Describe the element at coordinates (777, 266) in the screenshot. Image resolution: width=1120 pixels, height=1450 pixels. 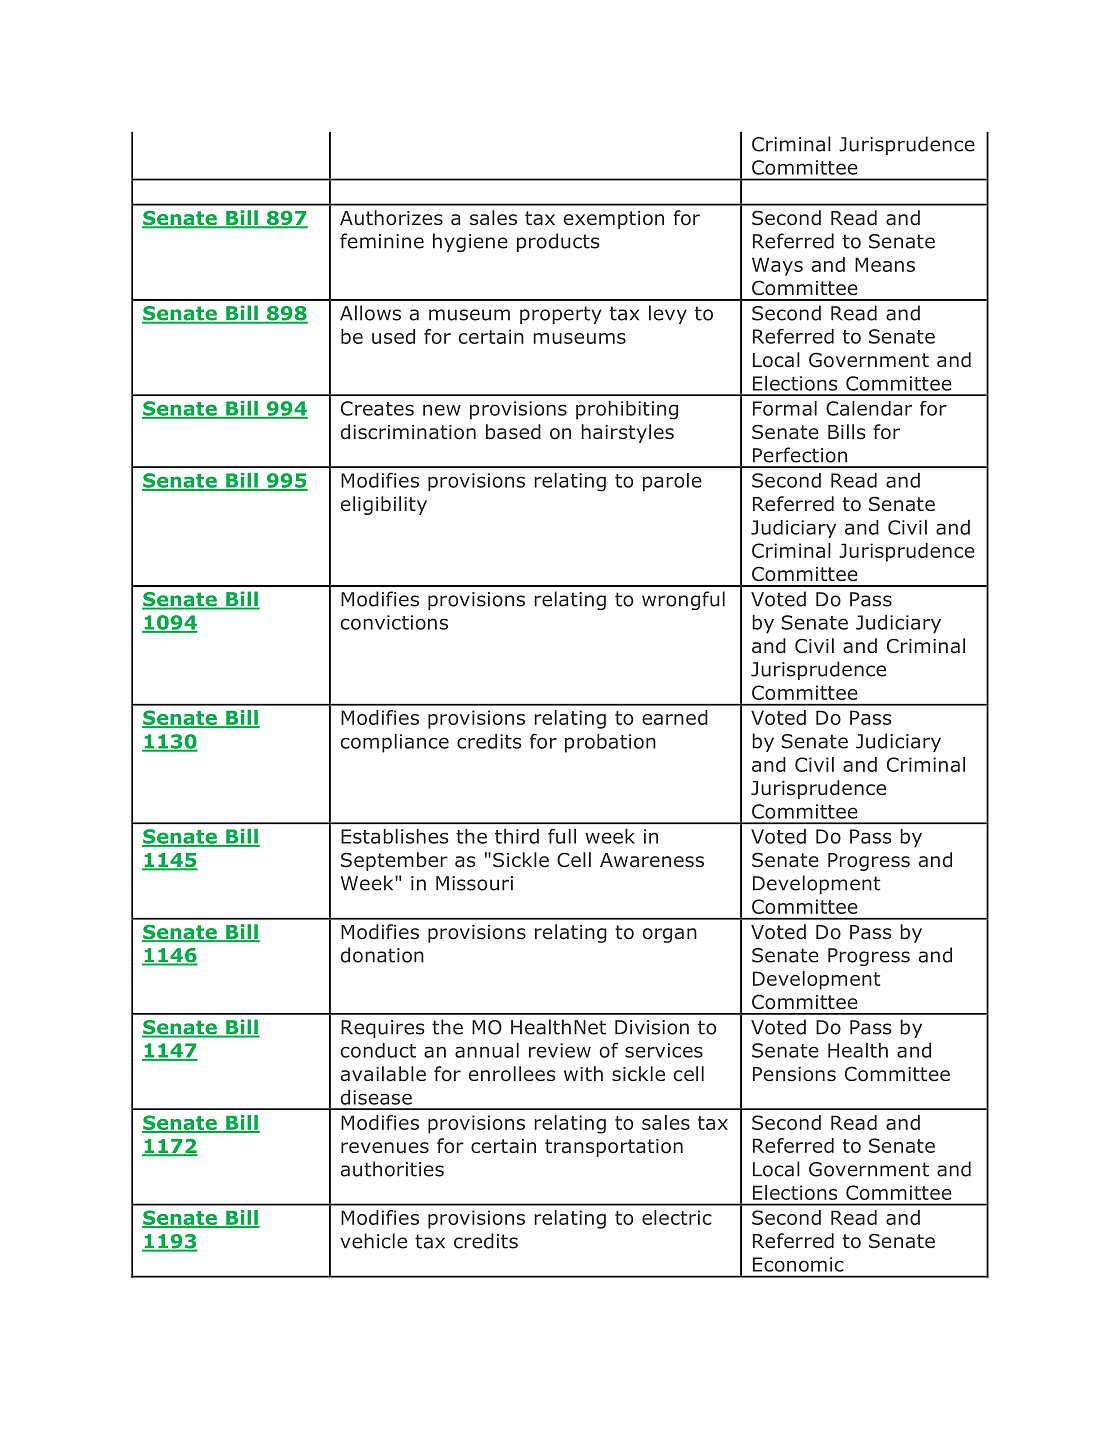
I see `Ways` at that location.
